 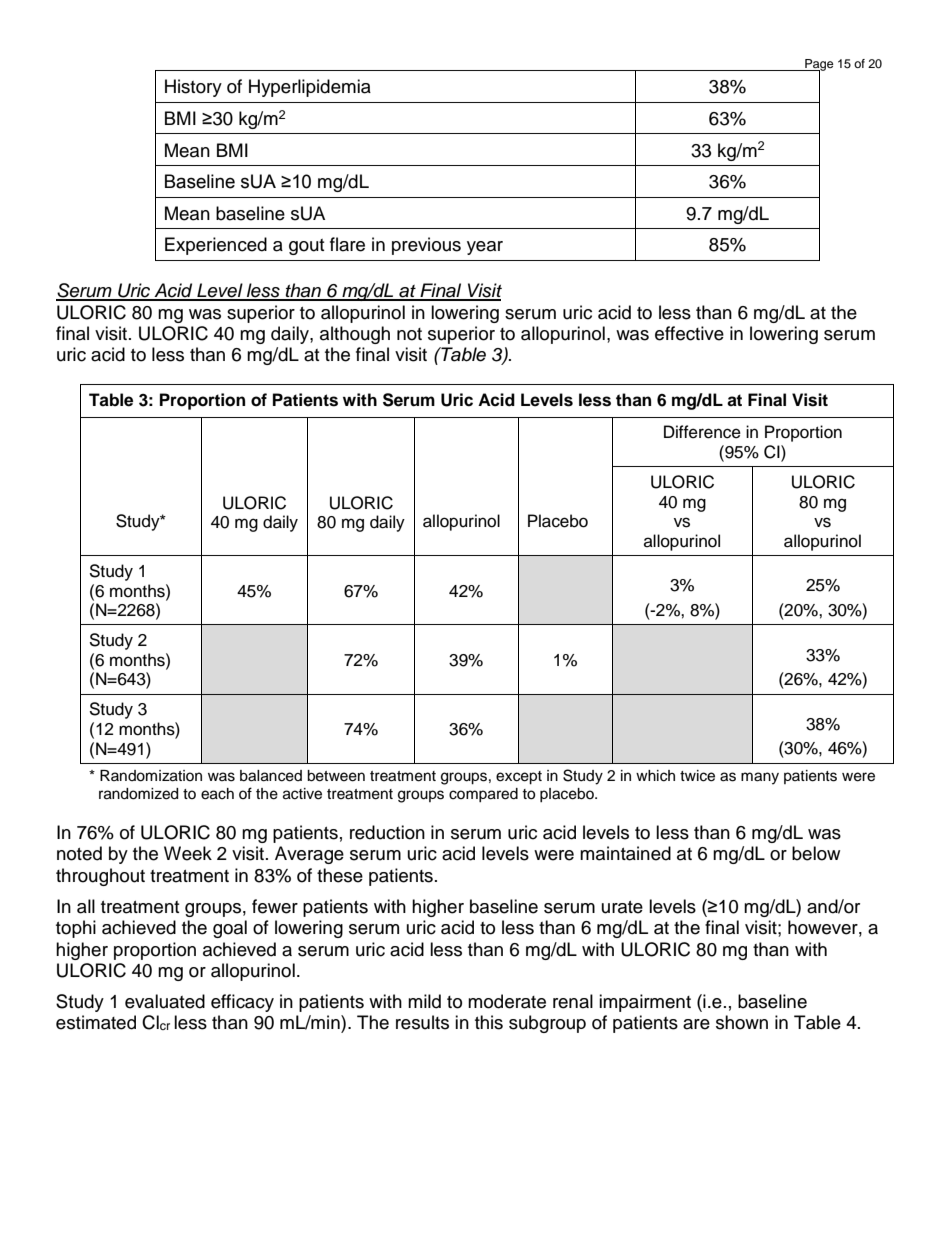 I want to click on evaluated, so click(x=165, y=1001).
